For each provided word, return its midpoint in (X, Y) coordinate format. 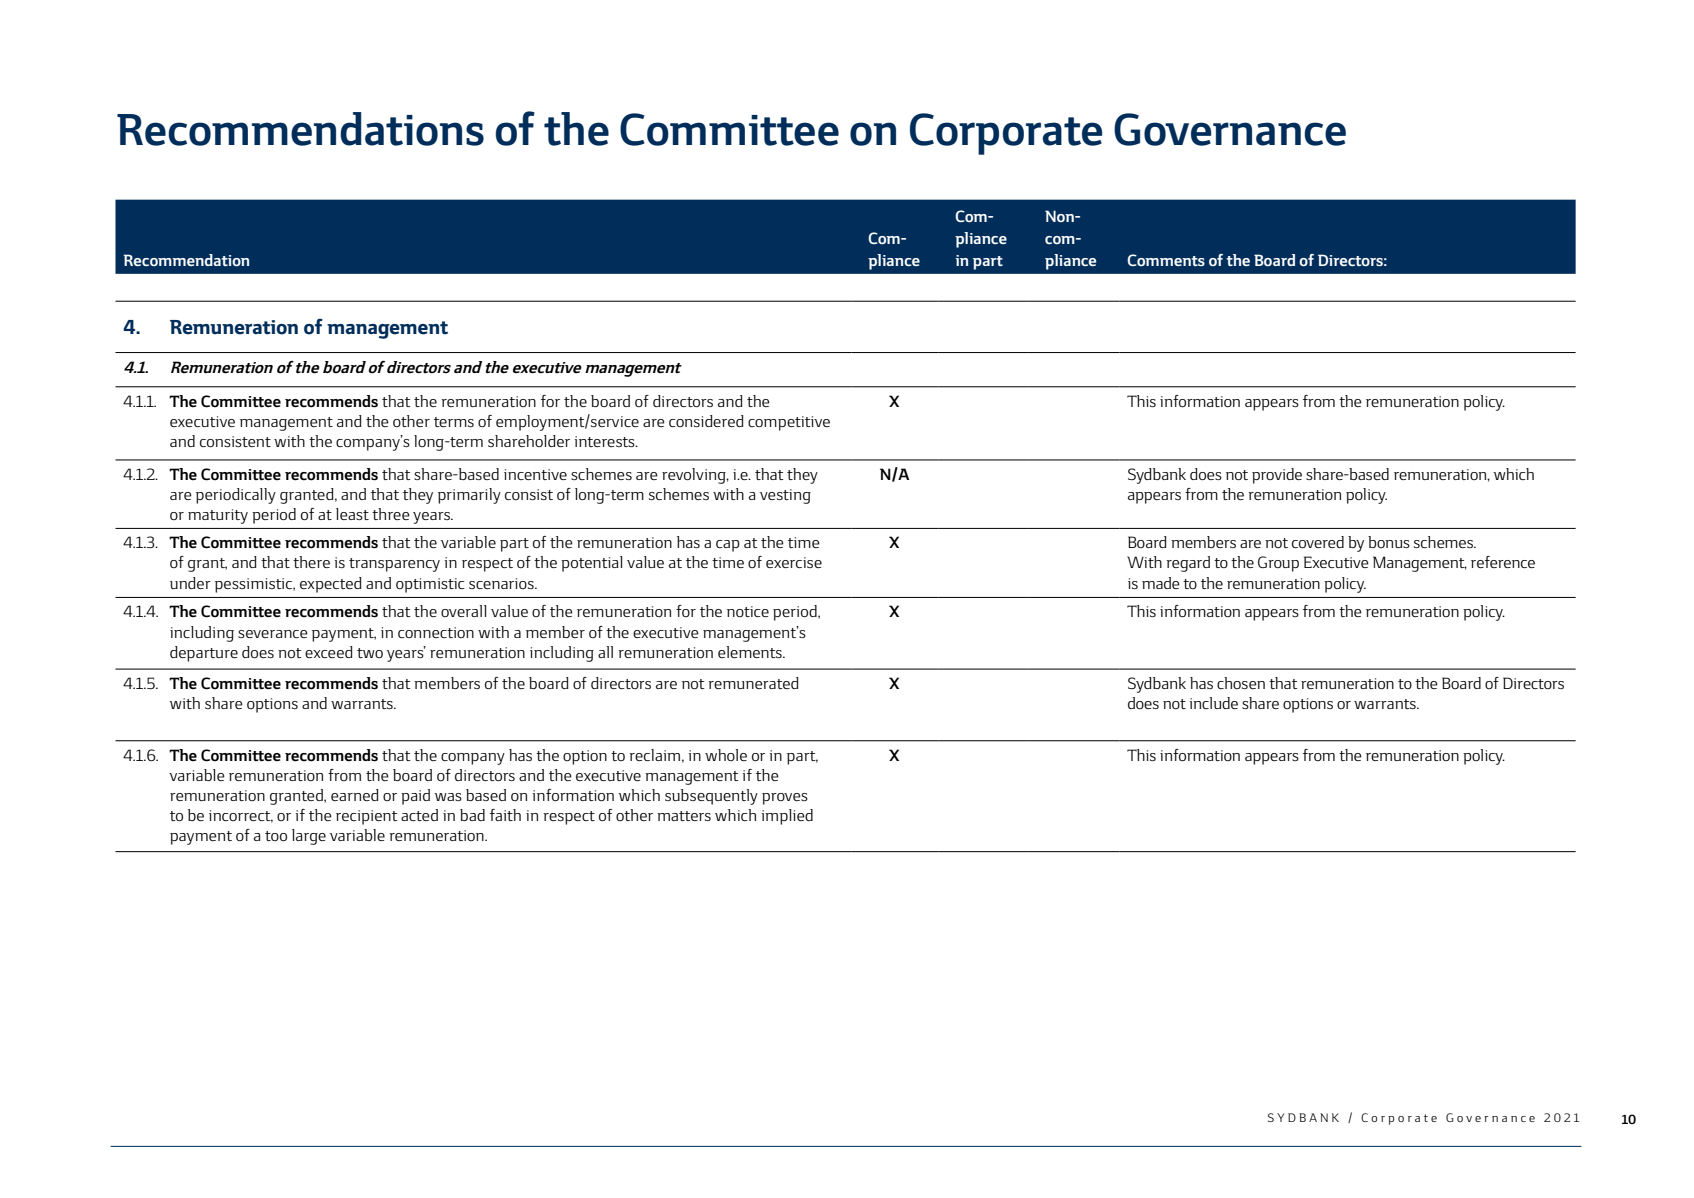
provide (1277, 476)
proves (785, 799)
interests (606, 441)
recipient (367, 817)
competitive (789, 423)
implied (787, 817)
